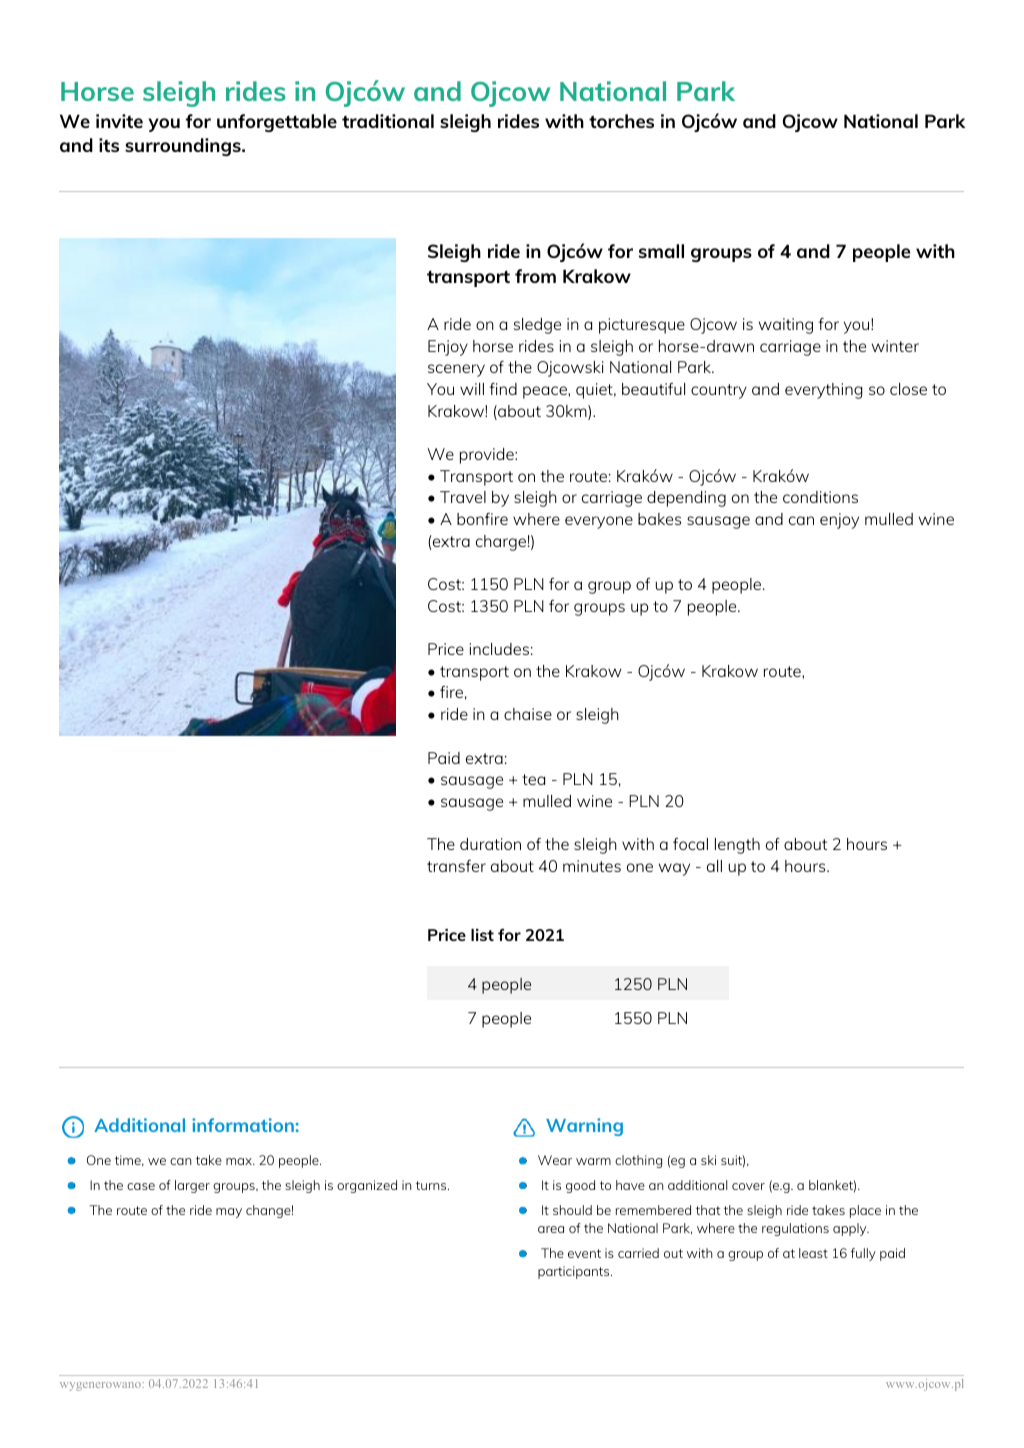 The height and width of the document is (1448, 1024). Describe the element at coordinates (661, 251) in the document. I see `small` at that location.
